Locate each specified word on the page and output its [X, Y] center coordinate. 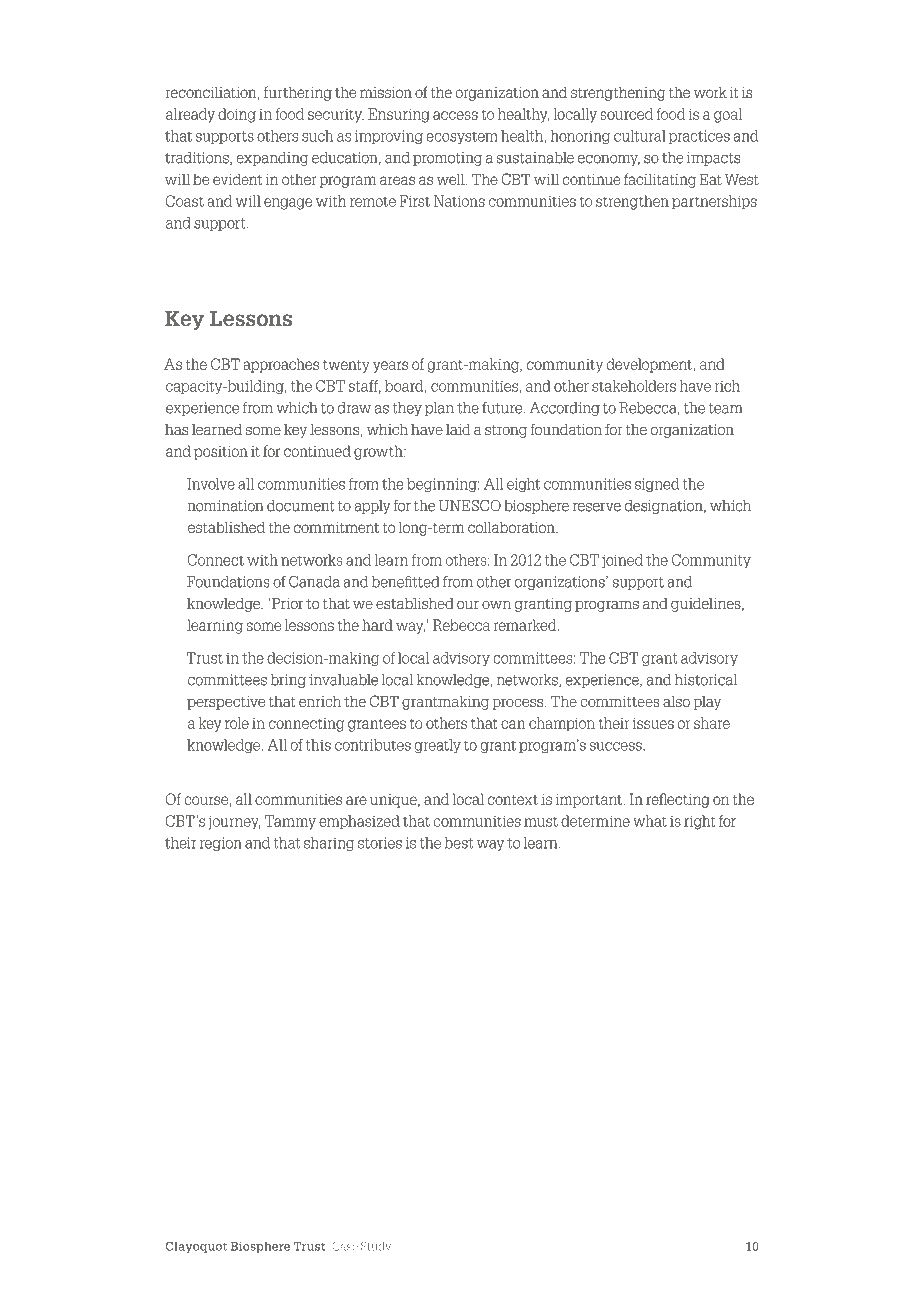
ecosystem [462, 137]
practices [699, 137]
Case [345, 1246]
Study [376, 1247]
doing [237, 115]
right [699, 822]
